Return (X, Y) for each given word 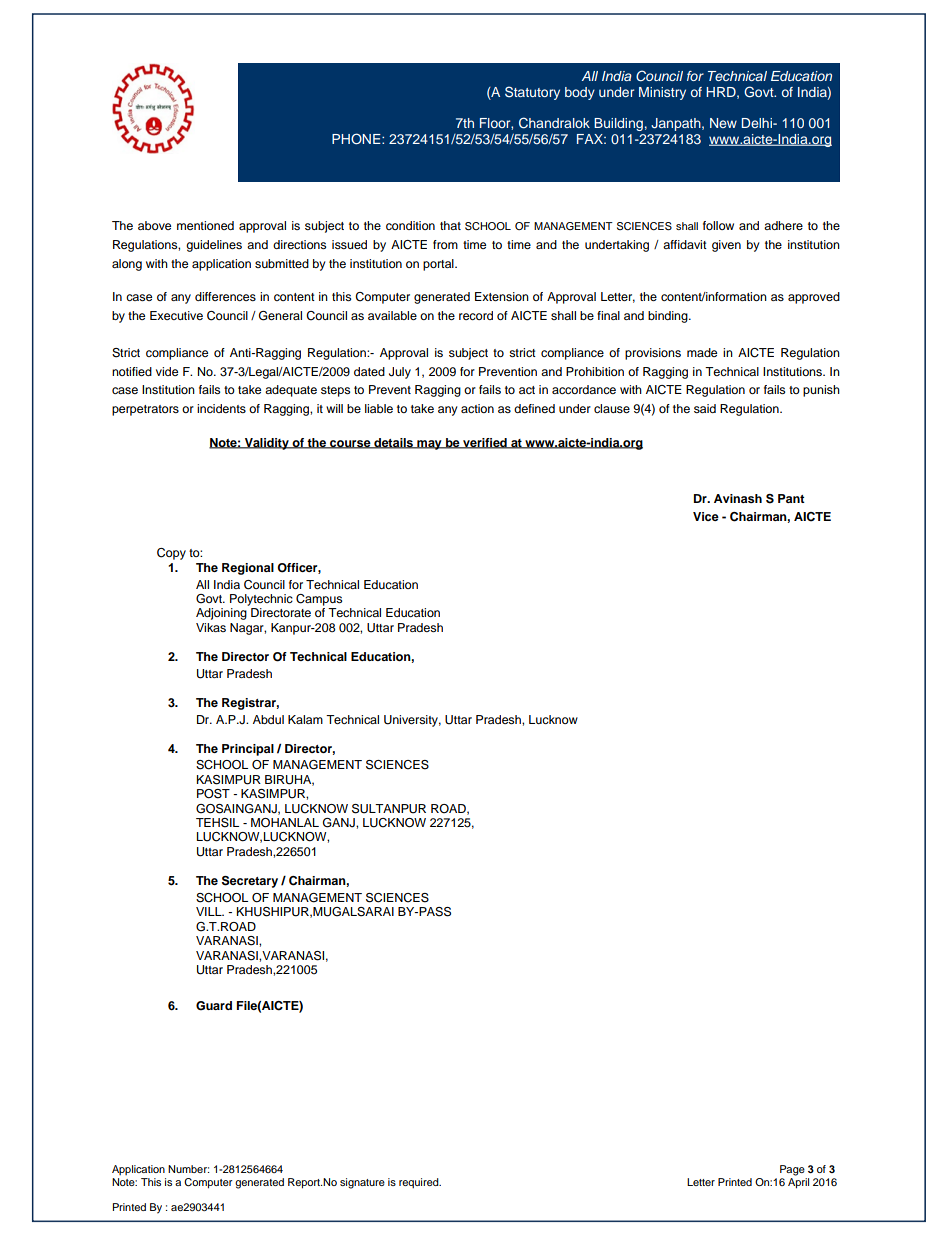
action (477, 408)
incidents (221, 408)
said (705, 408)
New (723, 123)
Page (792, 1170)
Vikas (211, 627)
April (798, 1182)
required (420, 1183)
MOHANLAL (285, 823)
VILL (210, 911)
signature (362, 1183)
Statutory (532, 93)
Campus (319, 600)
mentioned (205, 225)
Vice (706, 516)
